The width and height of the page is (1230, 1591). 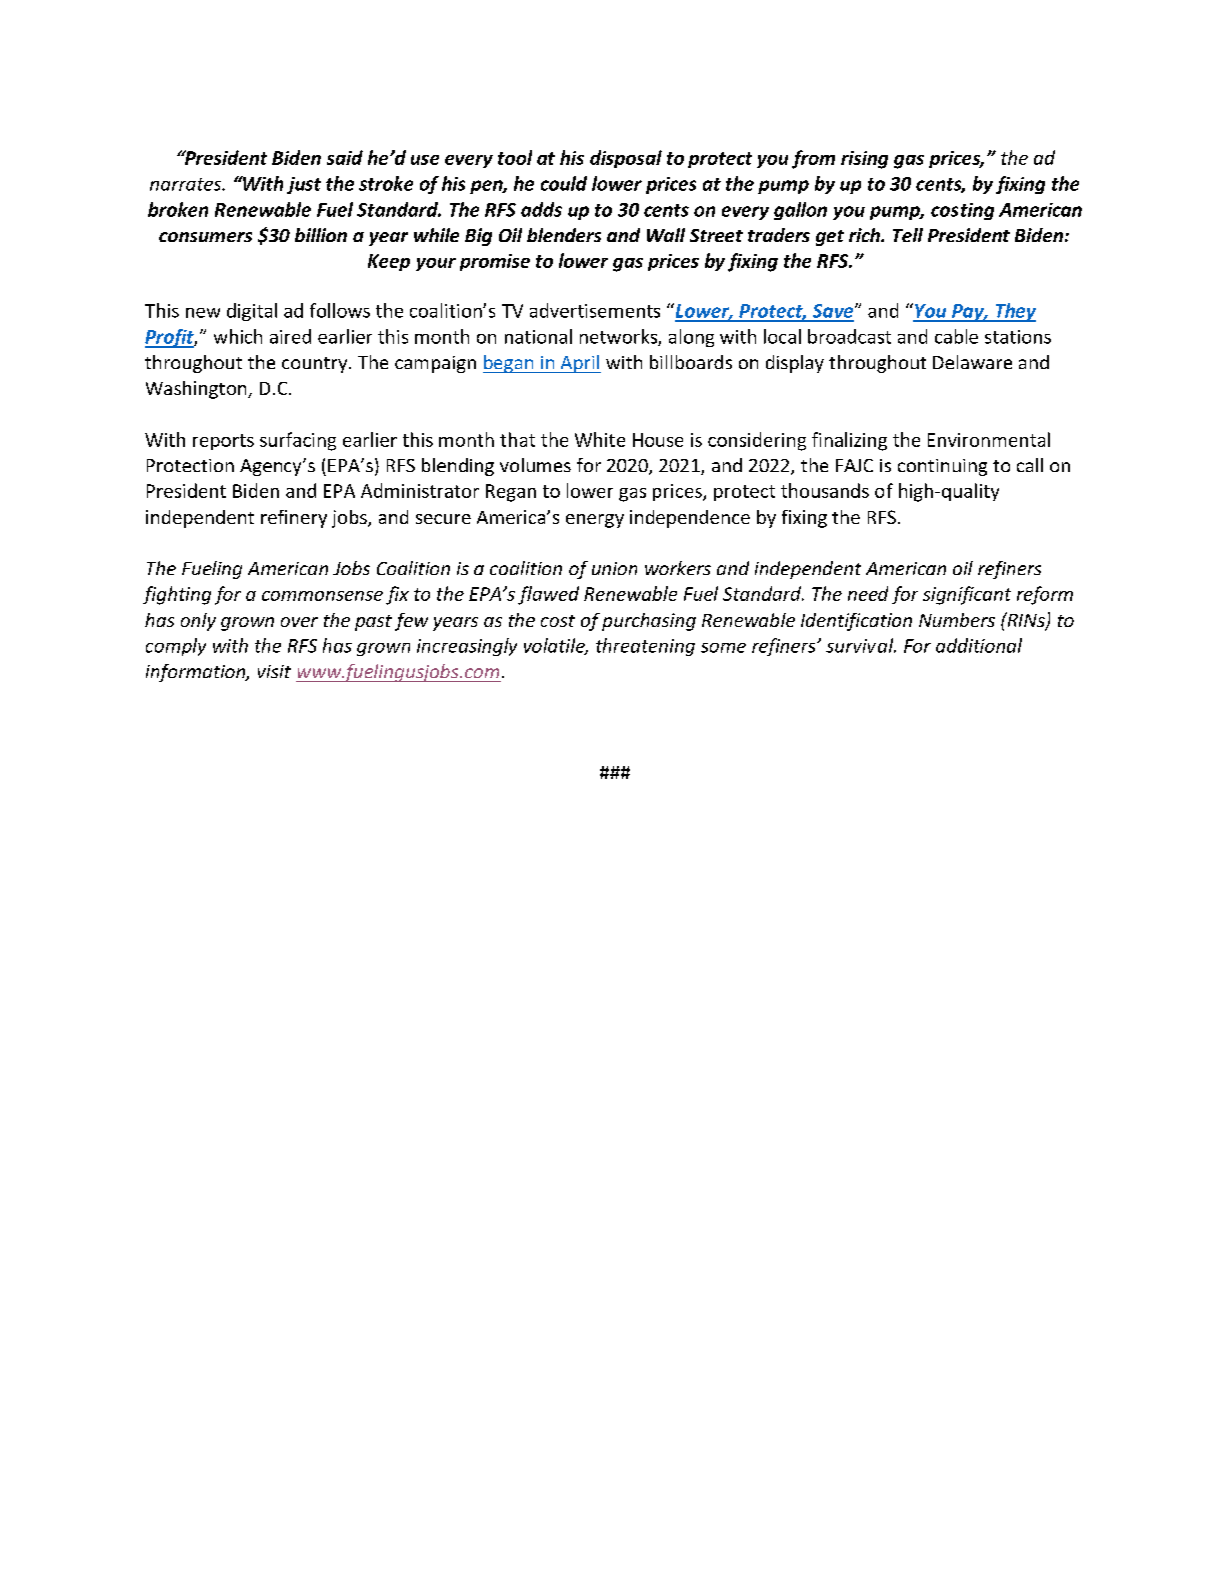 What do you see at coordinates (645, 647) in the page?
I see `threatening` at bounding box center [645, 647].
